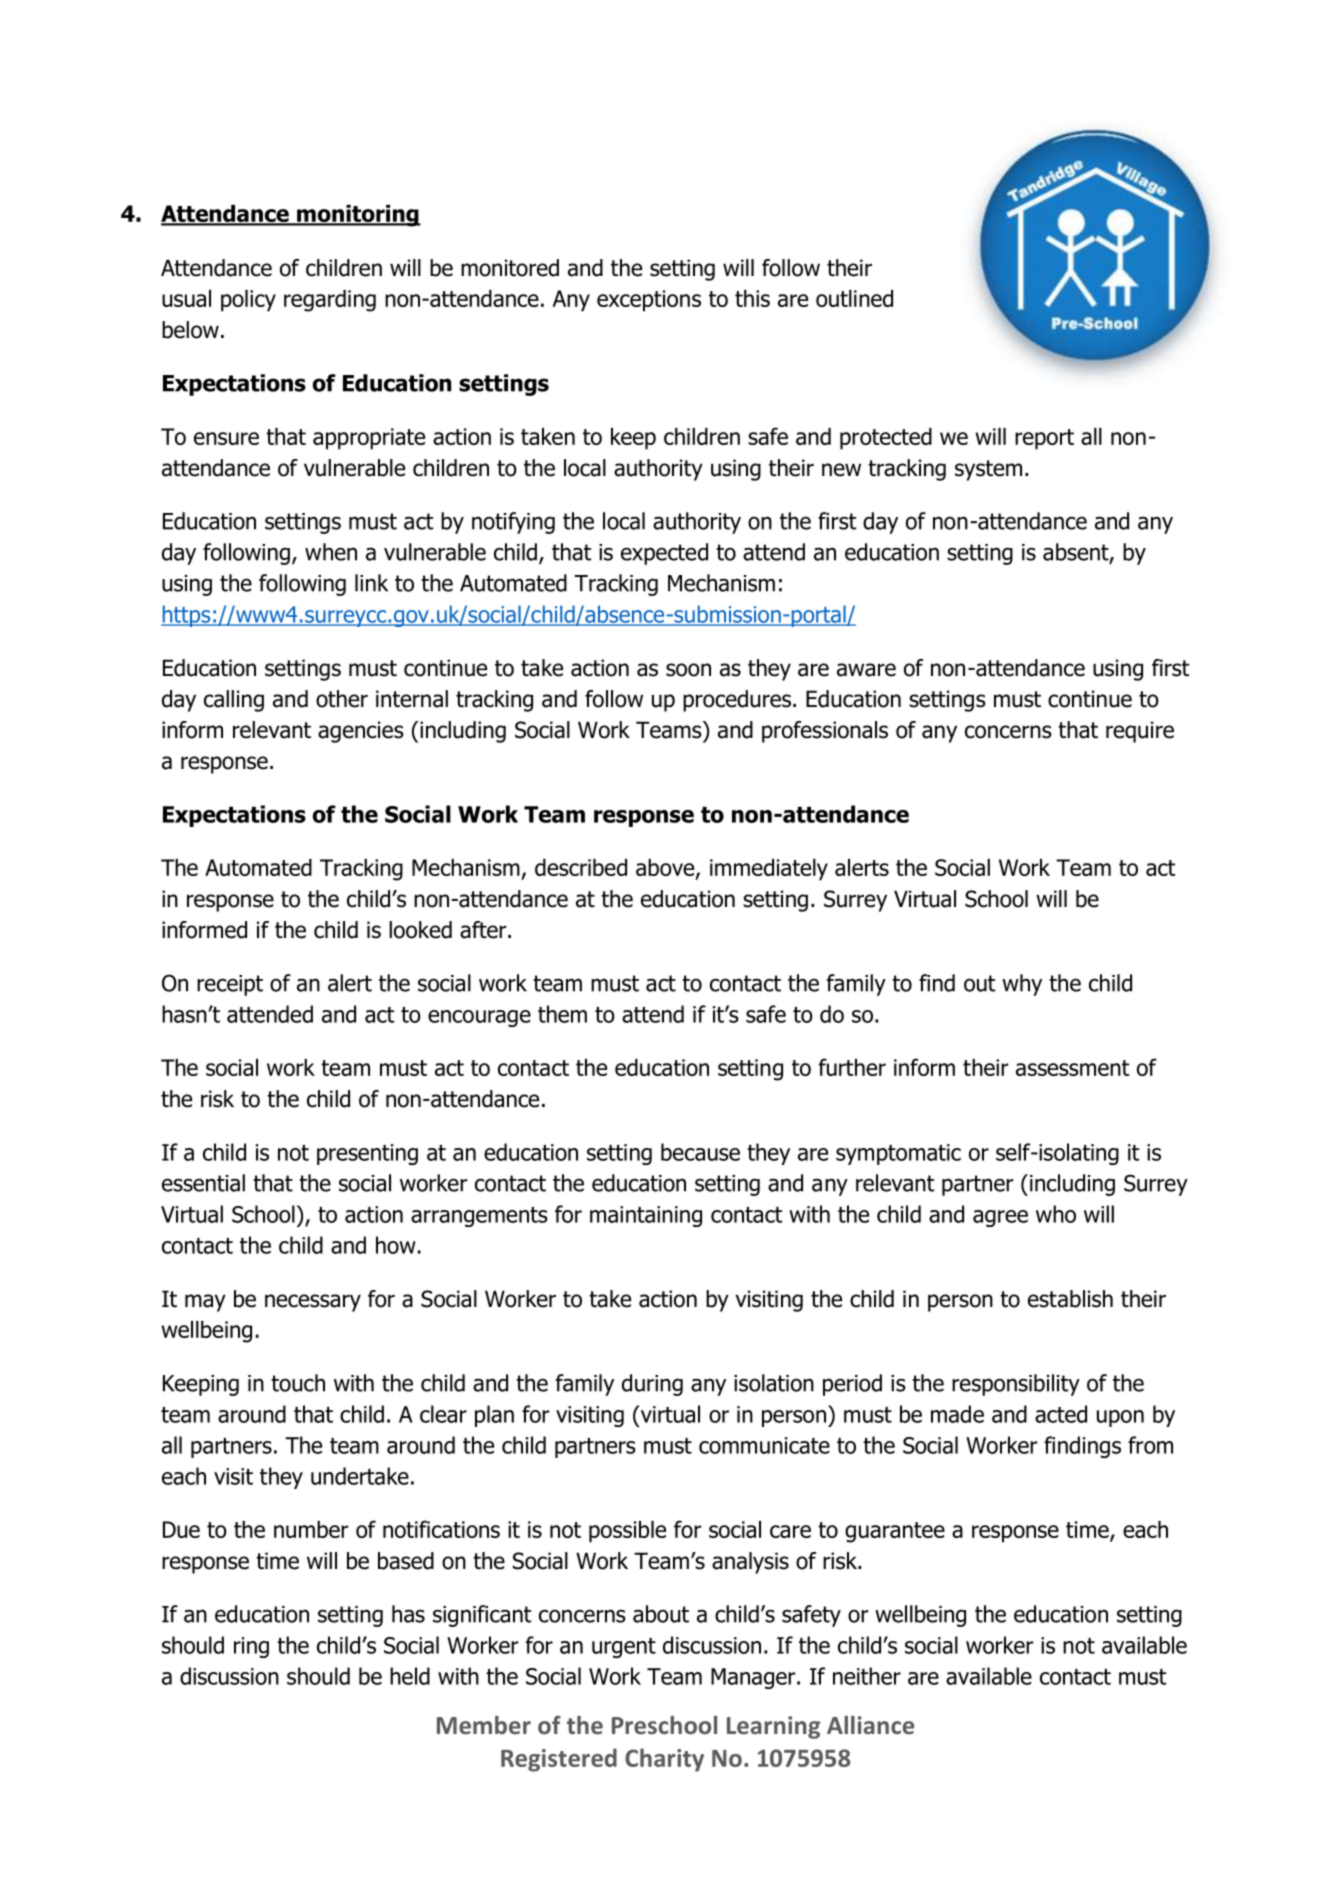  I want to click on report, so click(1044, 439).
